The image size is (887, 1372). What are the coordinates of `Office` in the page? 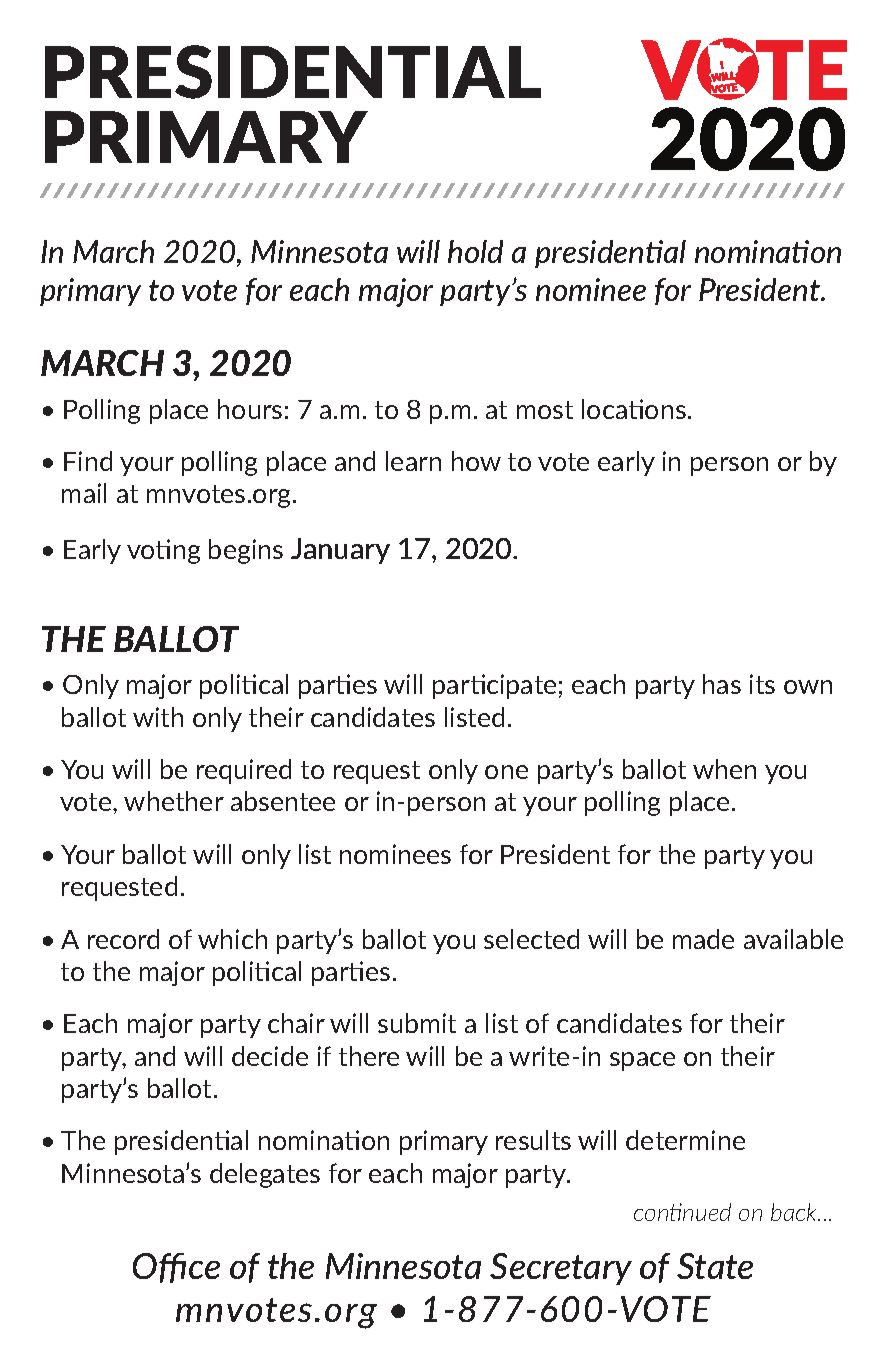 It's located at (176, 1268).
